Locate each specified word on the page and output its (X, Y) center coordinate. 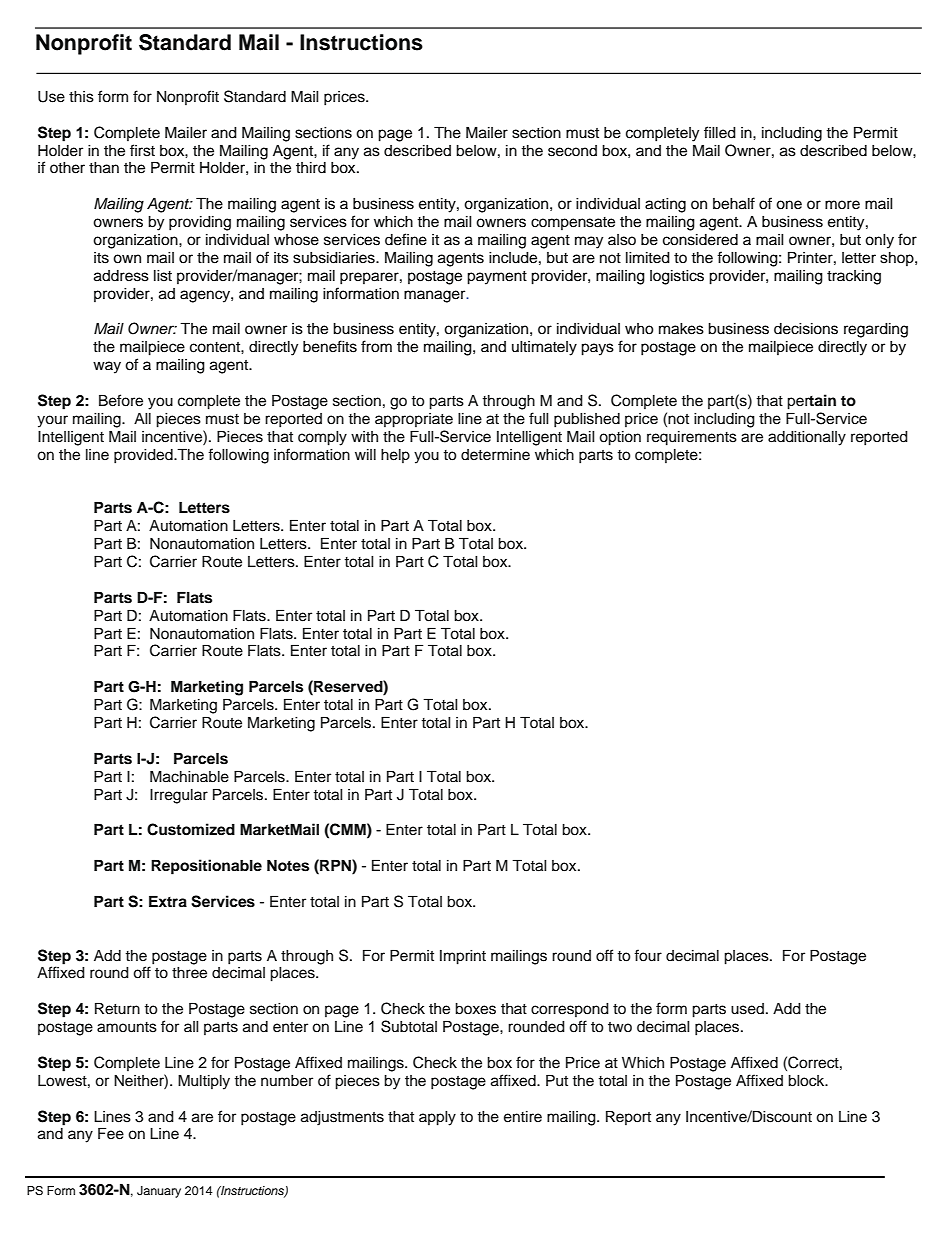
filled (720, 132)
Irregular (179, 796)
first (142, 150)
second (572, 151)
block (807, 1081)
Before (121, 400)
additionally (807, 438)
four (648, 955)
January (159, 1192)
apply (437, 1118)
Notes (288, 866)
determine (495, 455)
